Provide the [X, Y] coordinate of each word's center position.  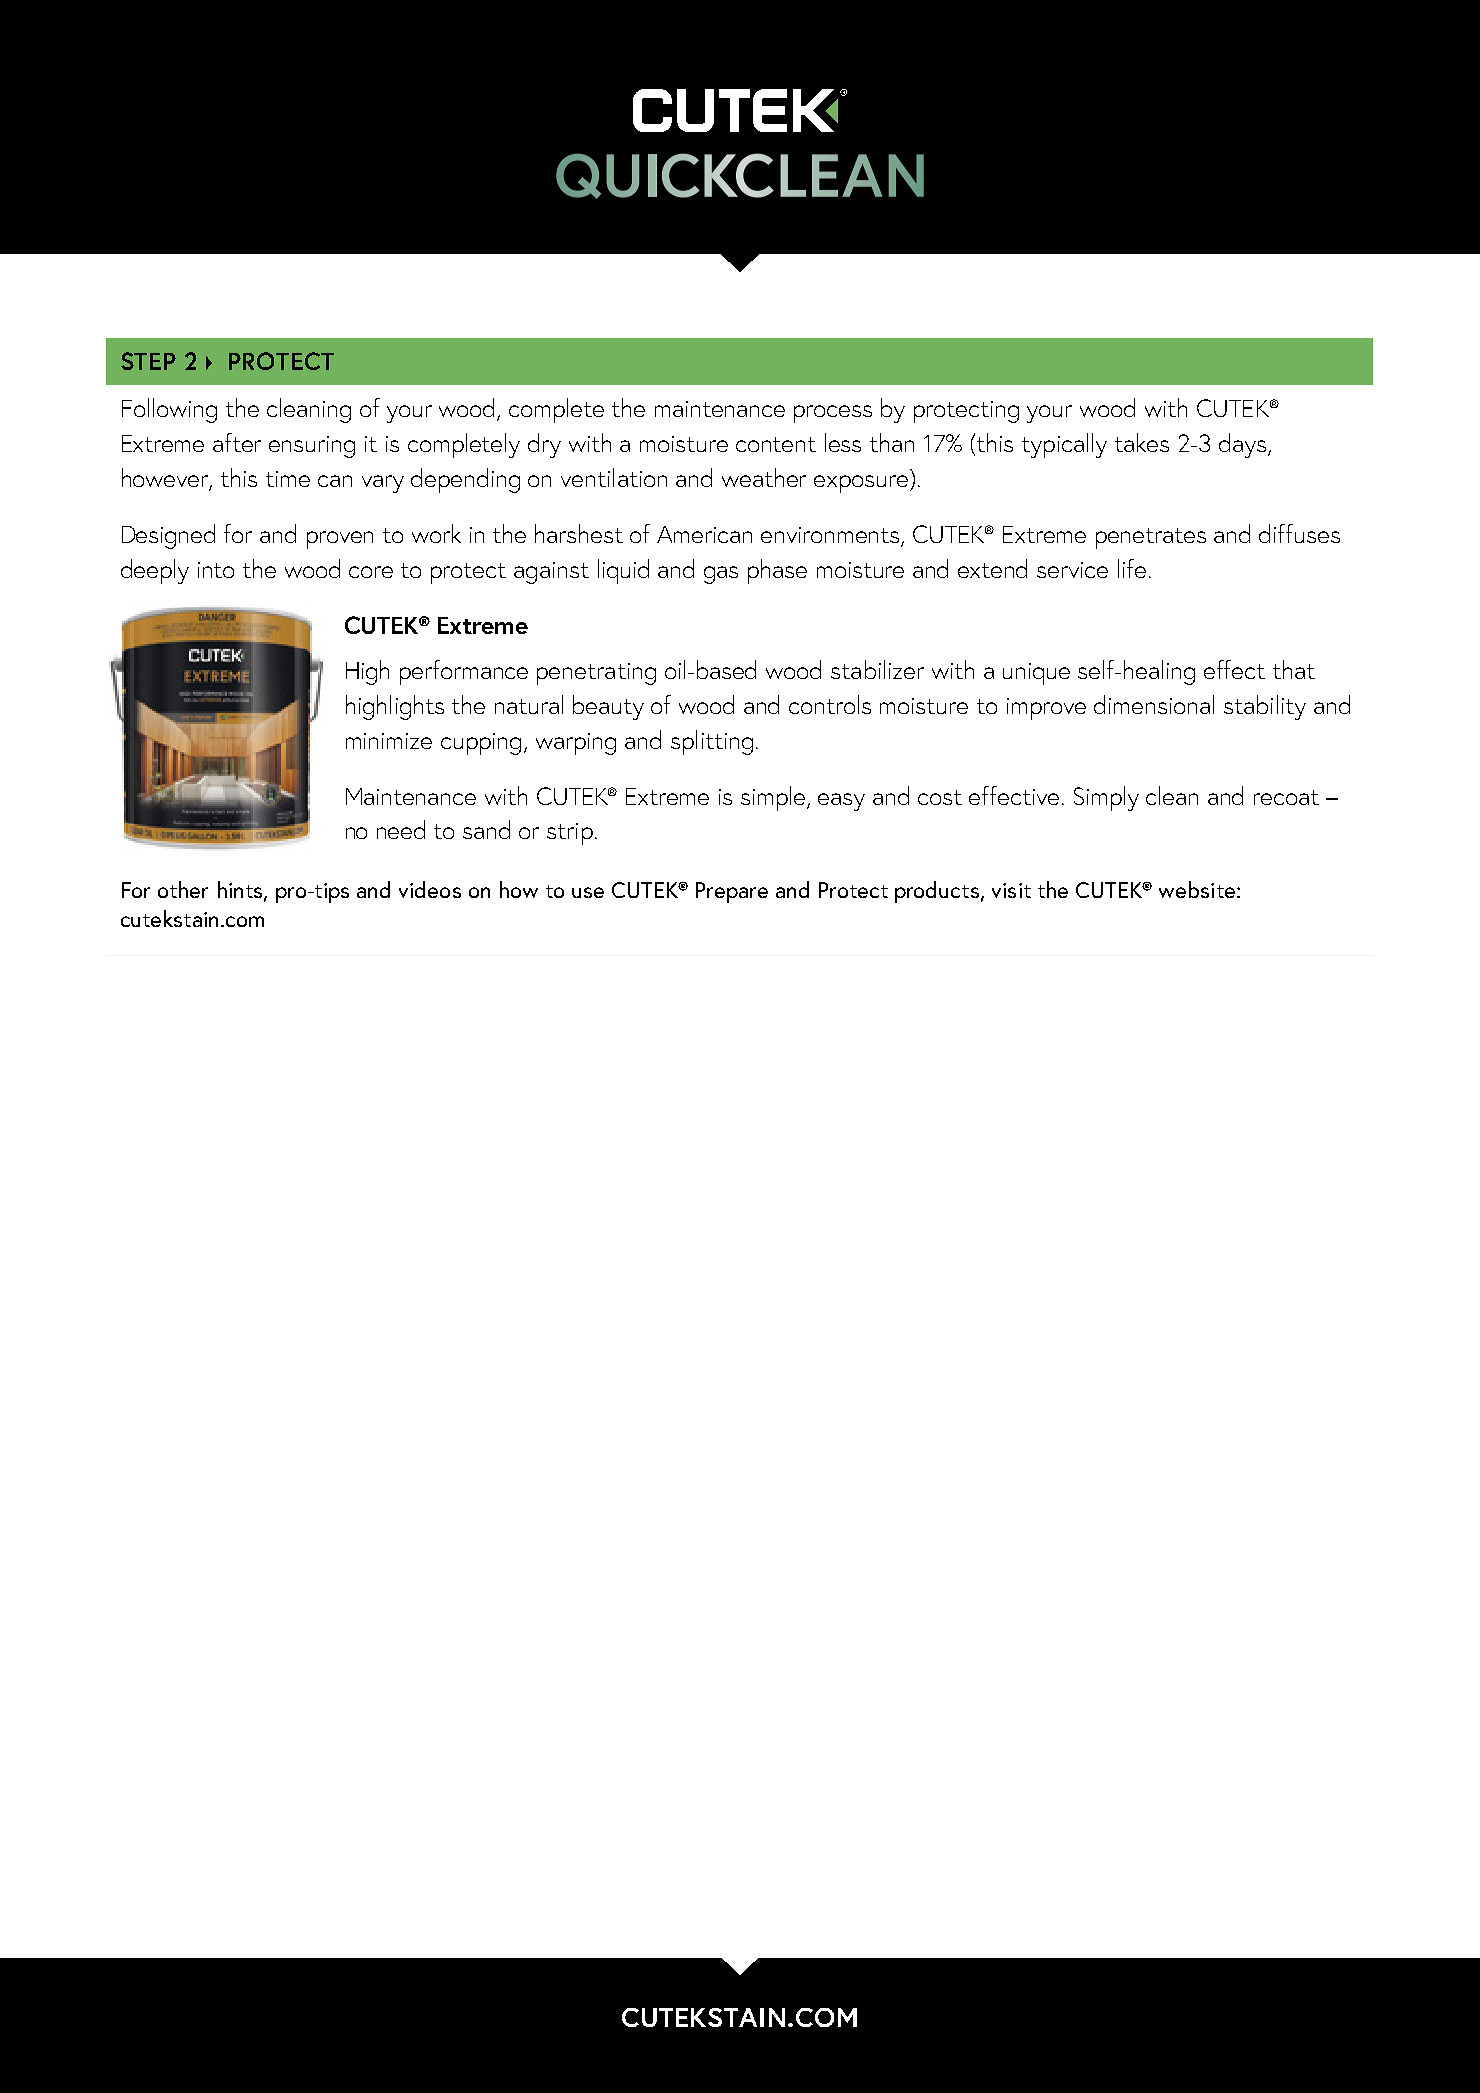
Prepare [732, 892]
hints [241, 890]
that [1294, 669]
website [1198, 889]
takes [1142, 442]
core [371, 572]
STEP [148, 361]
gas [721, 575]
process [833, 414]
